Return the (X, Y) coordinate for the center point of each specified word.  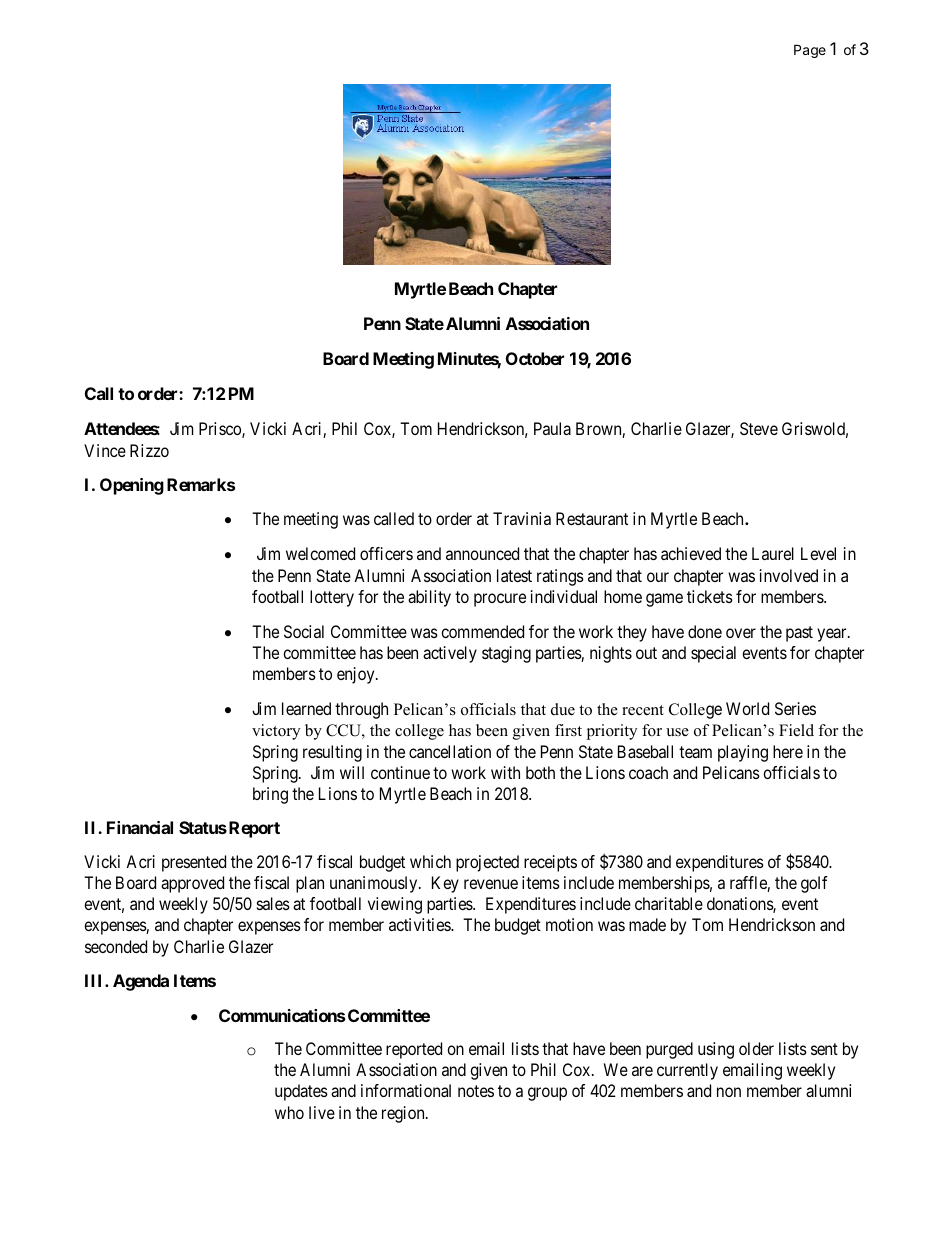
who (289, 1112)
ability (429, 598)
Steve (759, 428)
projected (487, 863)
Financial (140, 827)
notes (476, 1091)
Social (304, 631)
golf (814, 884)
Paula (552, 428)
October (535, 358)
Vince (105, 450)
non (729, 1092)
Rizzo (149, 450)
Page (810, 51)
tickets (710, 596)
